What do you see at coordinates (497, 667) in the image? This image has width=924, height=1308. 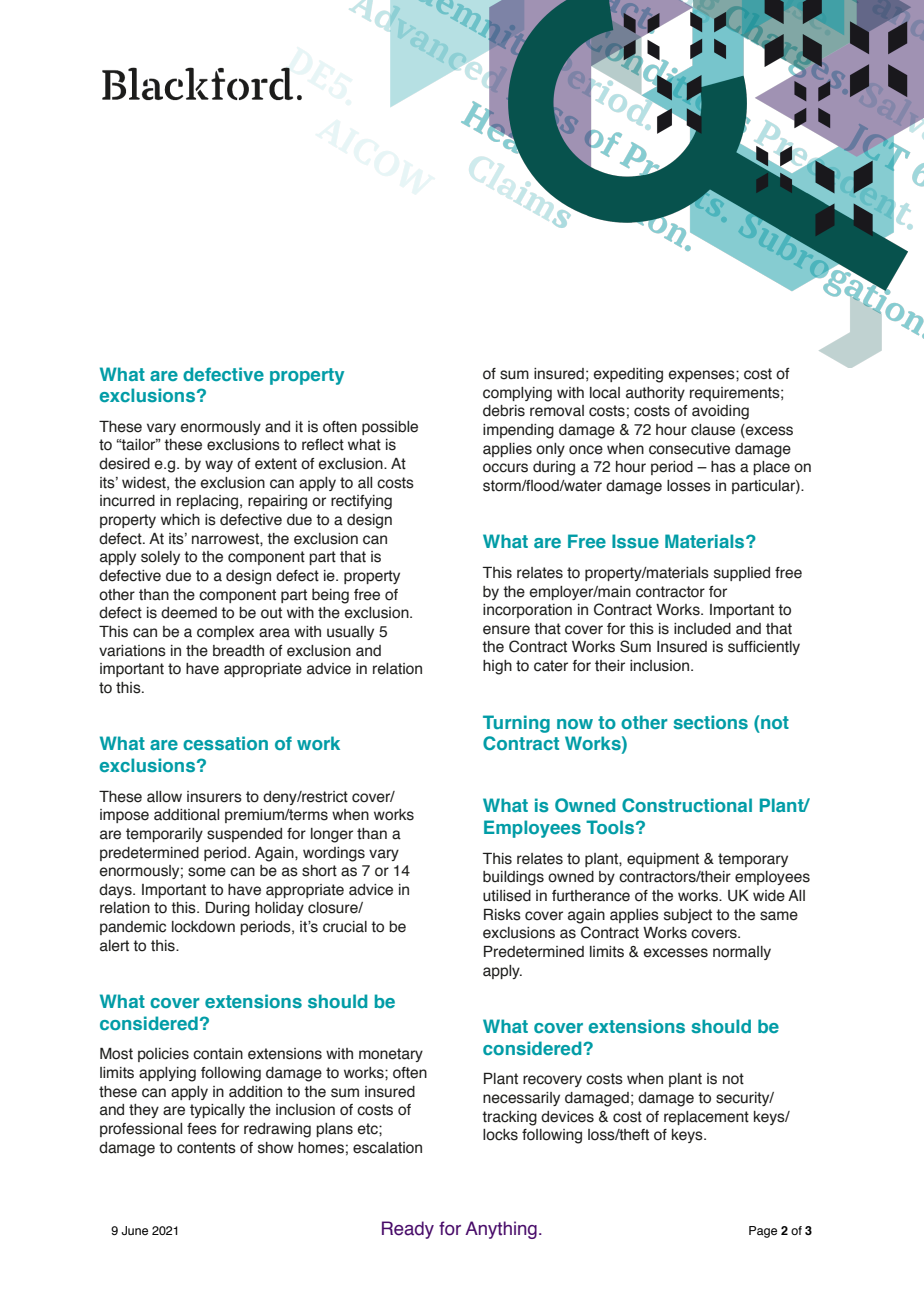 I see `high` at bounding box center [497, 667].
